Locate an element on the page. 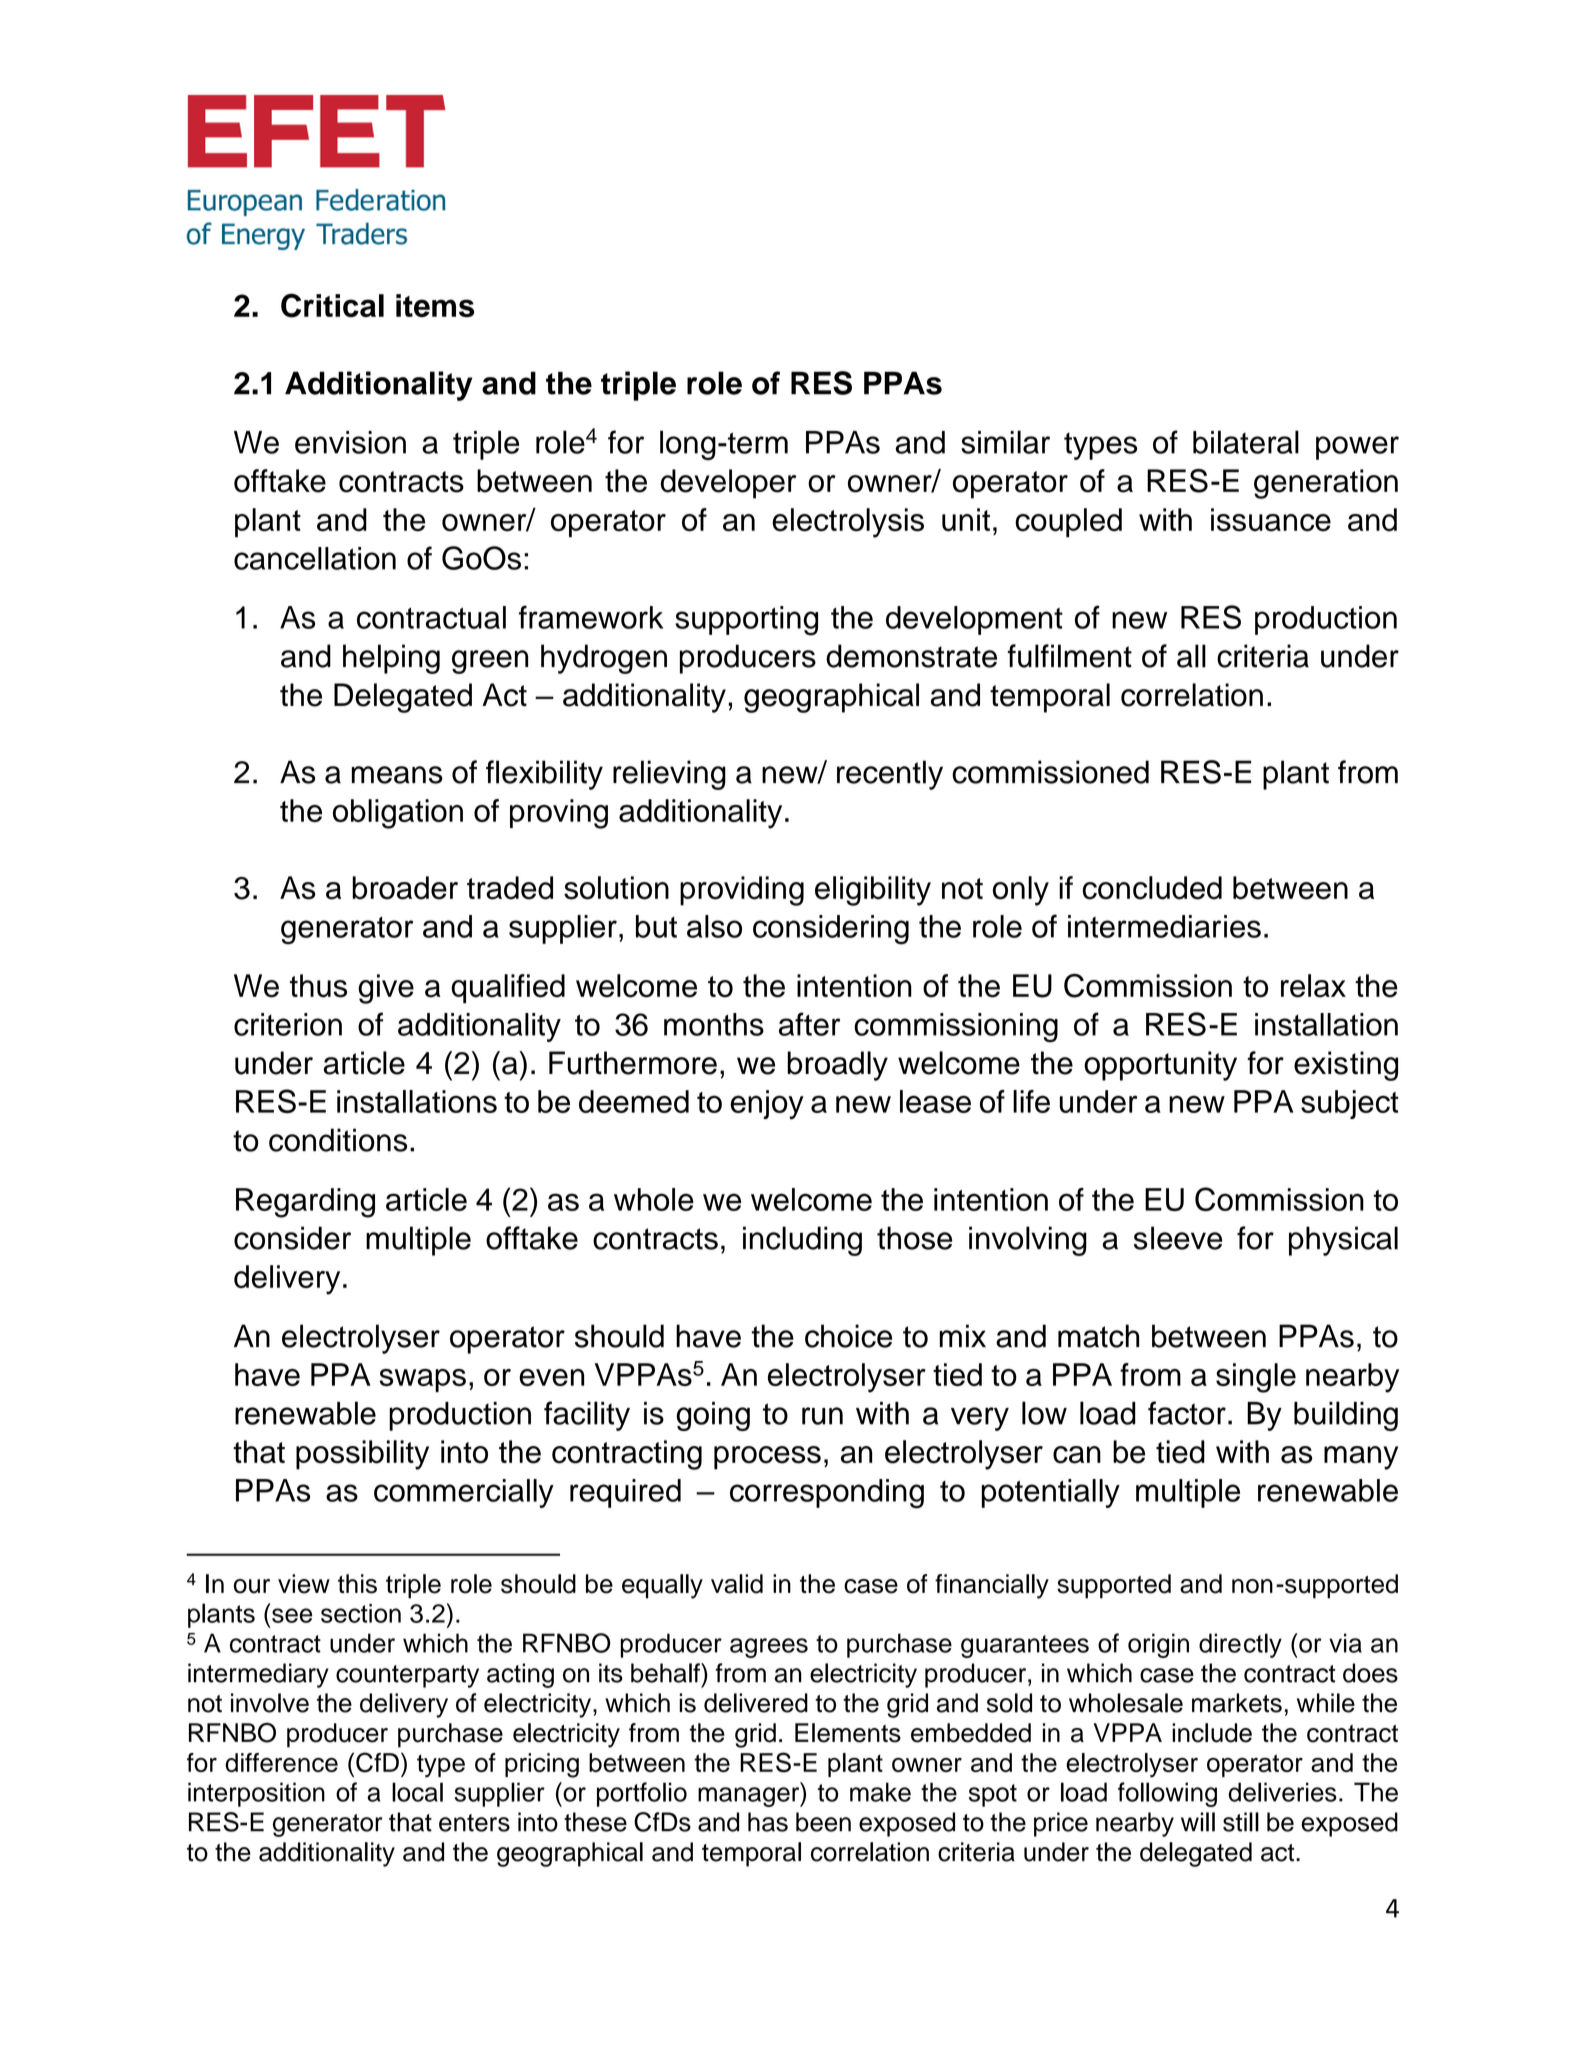 This document has width=1586, height=2053. items is located at coordinates (435, 305).
